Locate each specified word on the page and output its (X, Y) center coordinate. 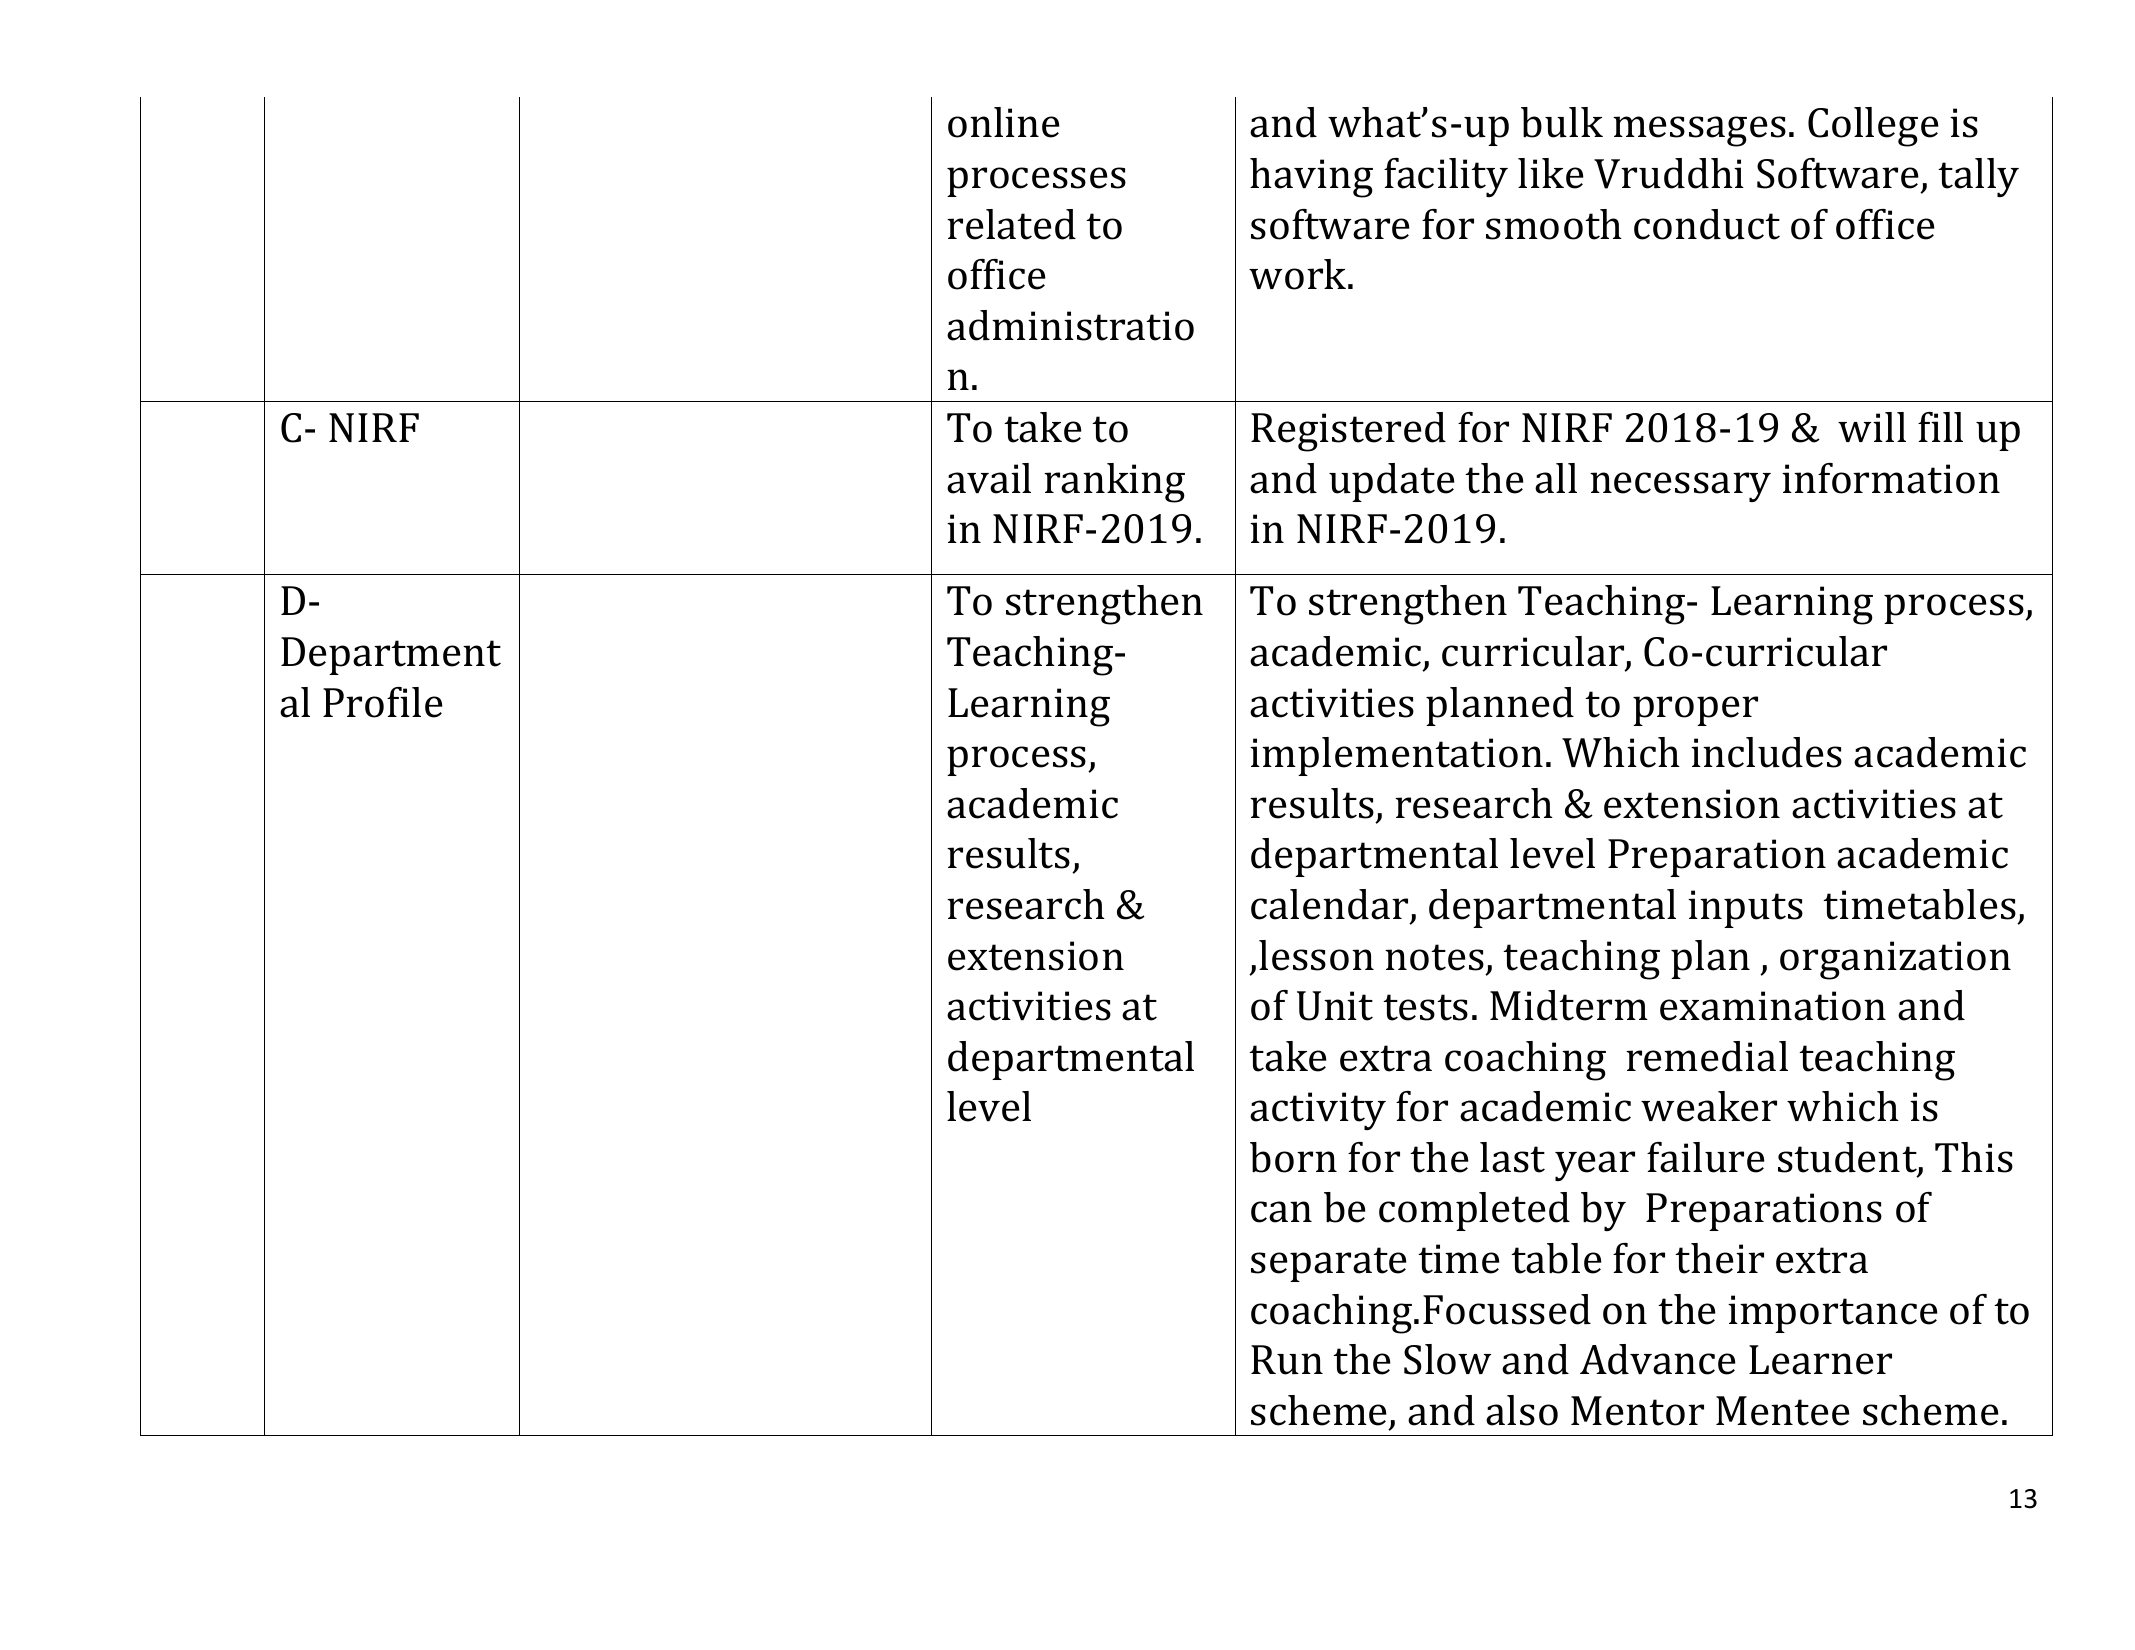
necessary (1680, 487)
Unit (1335, 1006)
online (1004, 122)
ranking (1114, 483)
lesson (1316, 955)
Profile (383, 702)
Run (1287, 1360)
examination (1773, 1006)
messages (1699, 131)
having (1311, 178)
